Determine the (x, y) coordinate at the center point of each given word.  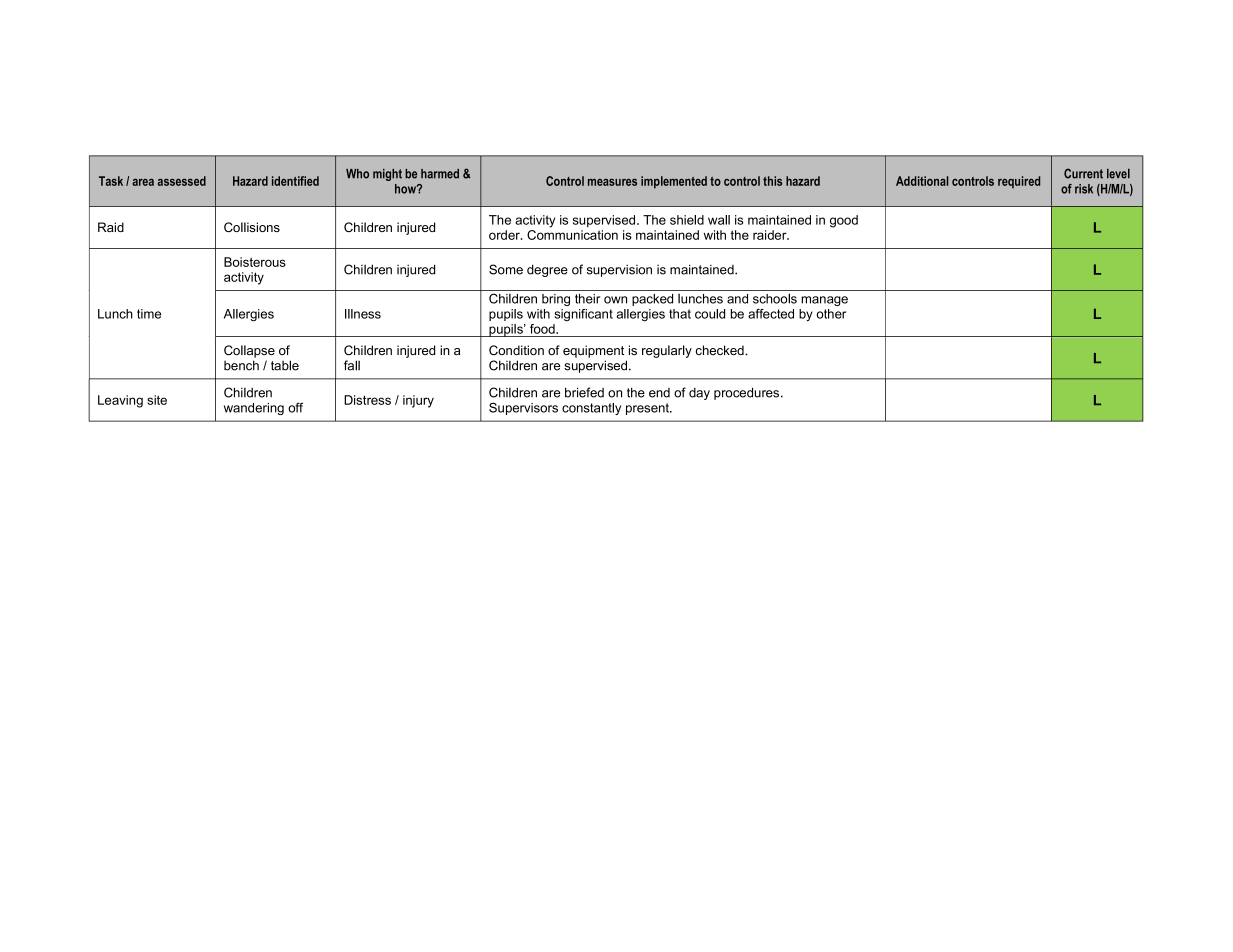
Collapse (249, 351)
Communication (572, 233)
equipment (593, 351)
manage (824, 301)
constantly (591, 409)
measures (612, 182)
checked (721, 350)
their (587, 299)
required (1019, 182)
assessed (182, 181)
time (149, 314)
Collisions (252, 227)
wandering (254, 409)
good (844, 221)
